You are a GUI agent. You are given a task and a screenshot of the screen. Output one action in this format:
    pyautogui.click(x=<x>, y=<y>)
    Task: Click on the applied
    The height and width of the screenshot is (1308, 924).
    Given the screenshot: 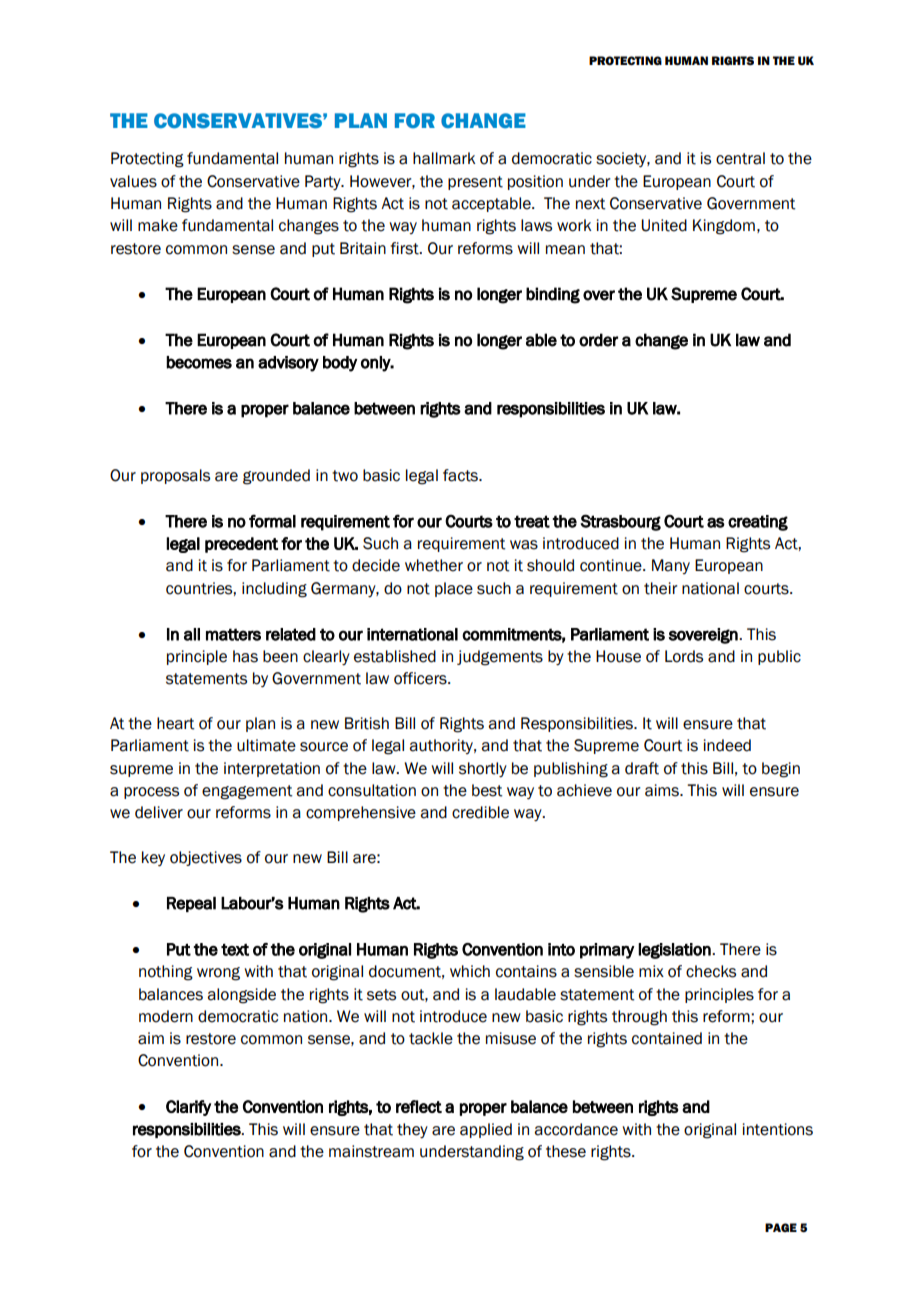 What is the action you would take?
    pyautogui.click(x=486, y=1130)
